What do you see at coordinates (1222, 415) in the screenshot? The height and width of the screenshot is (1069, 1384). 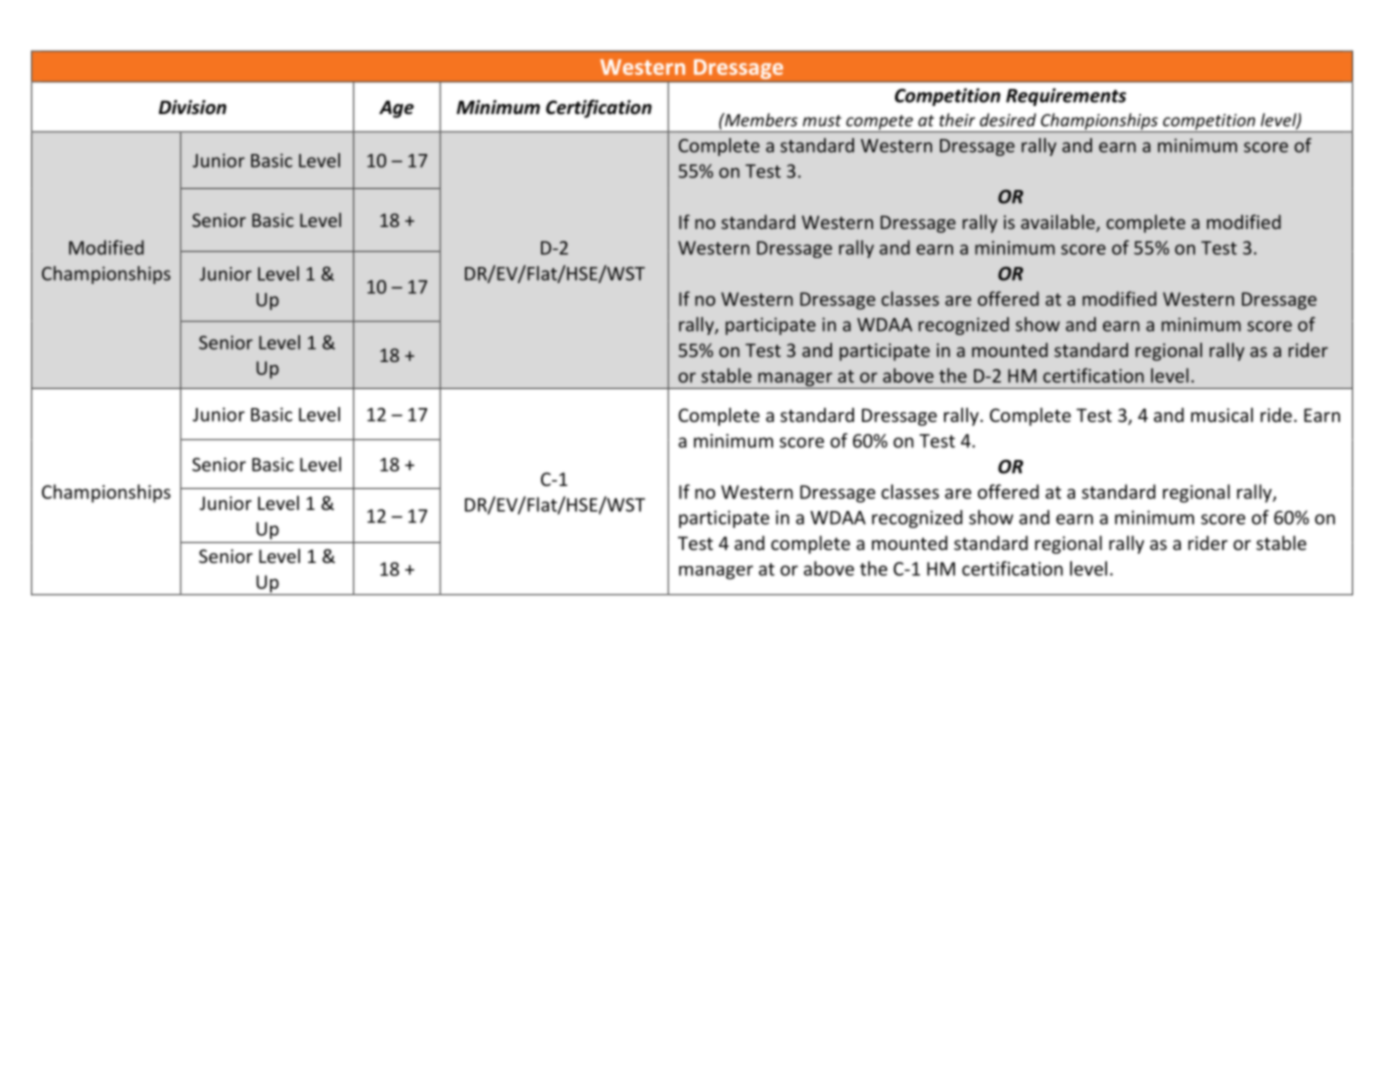 I see `musical` at bounding box center [1222, 415].
